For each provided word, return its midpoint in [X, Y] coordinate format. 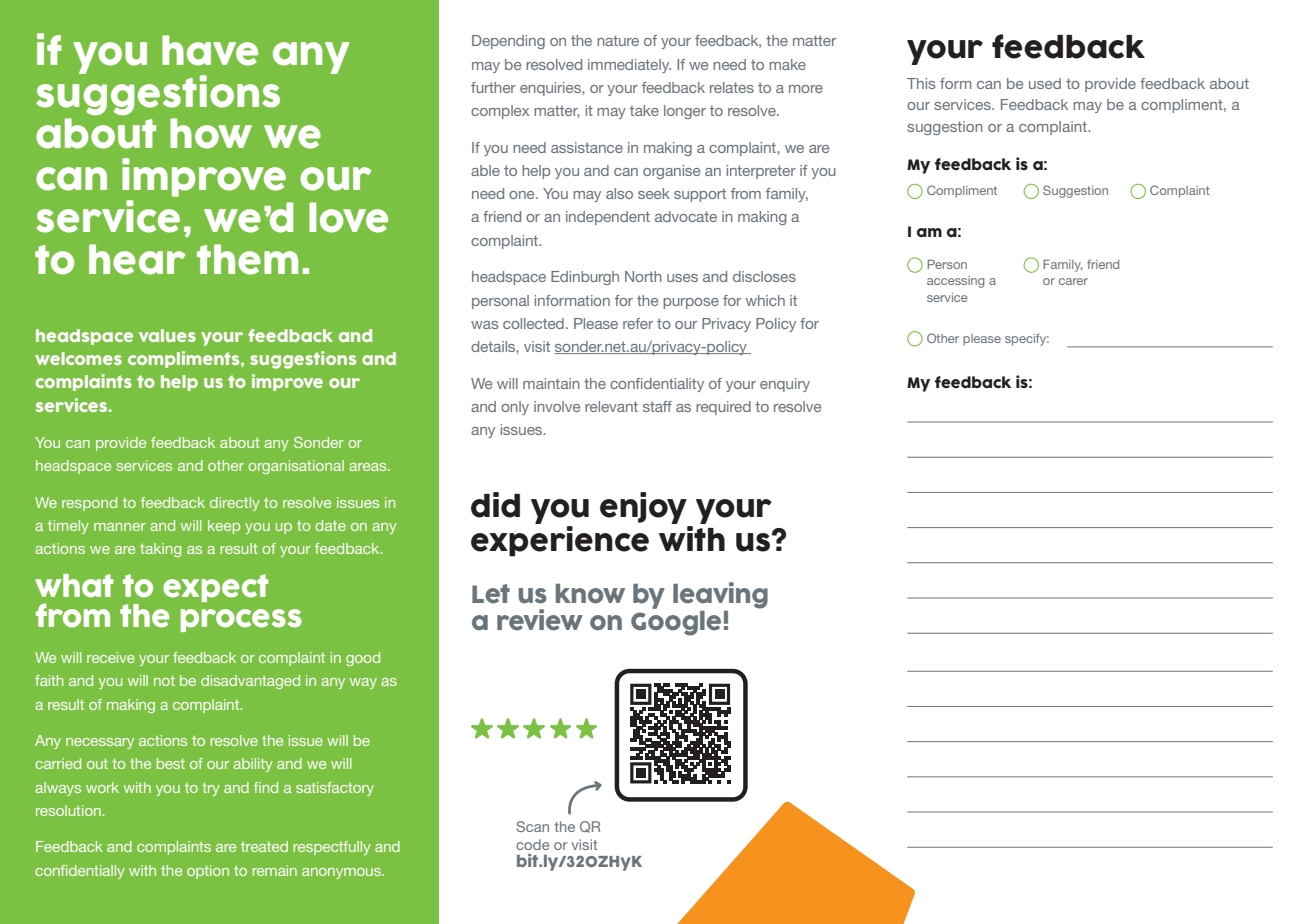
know [590, 594]
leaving [720, 595]
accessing [956, 282]
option [208, 872]
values [167, 335]
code [532, 844]
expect [216, 588]
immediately [629, 66]
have [210, 50]
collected [533, 323]
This [921, 83]
